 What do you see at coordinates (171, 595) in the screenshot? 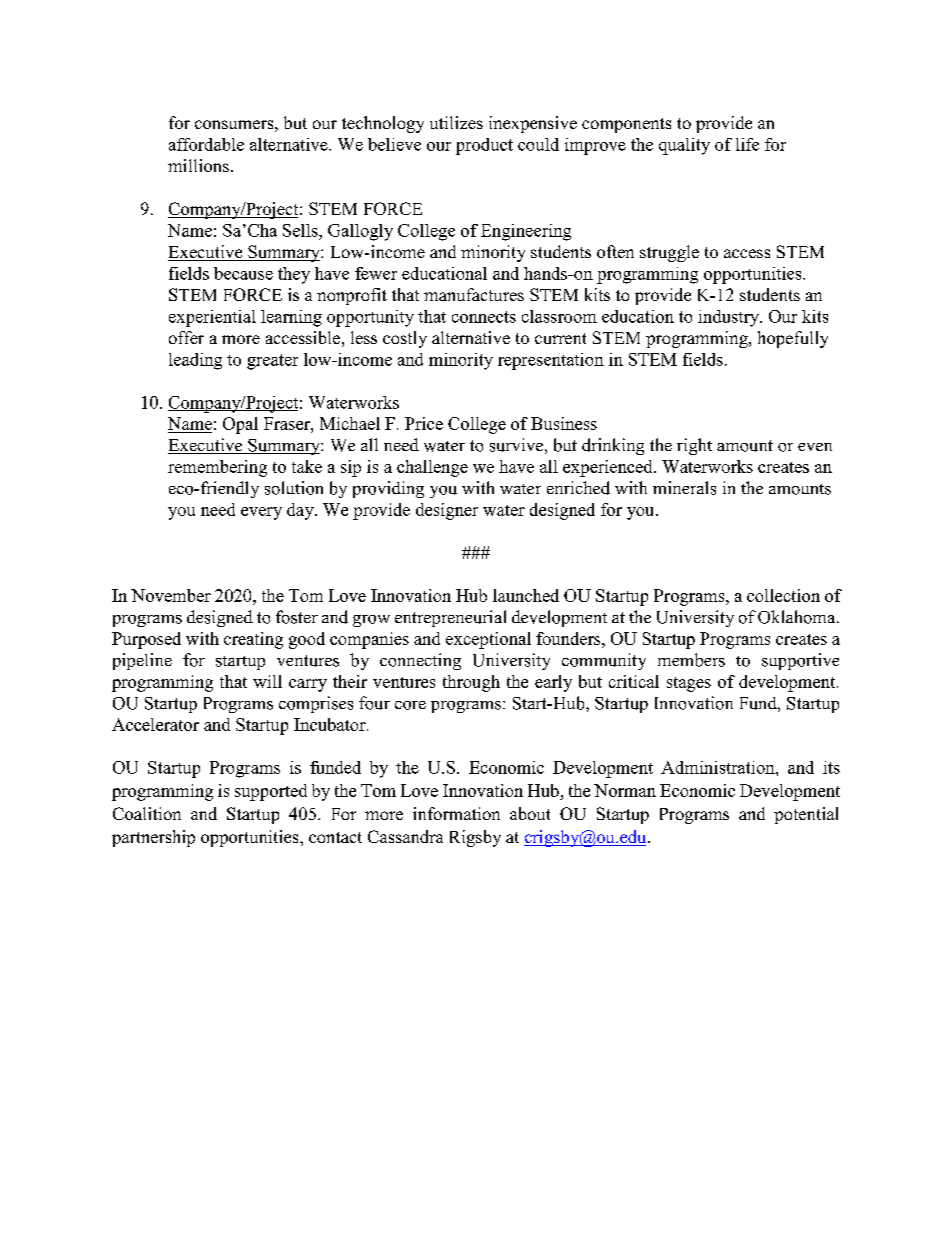
I see `November` at bounding box center [171, 595].
